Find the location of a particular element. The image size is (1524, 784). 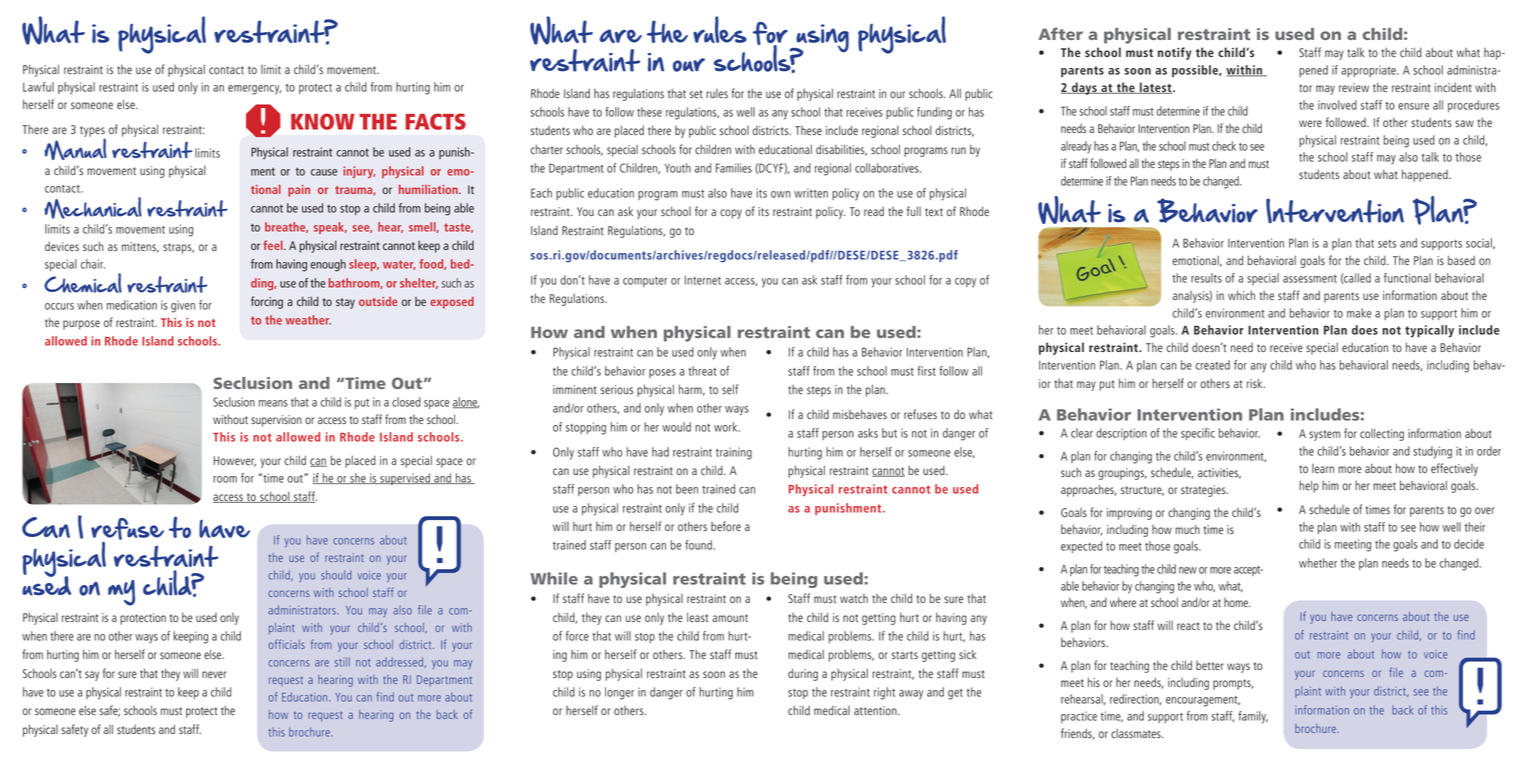

attention is located at coordinates (876, 710).
